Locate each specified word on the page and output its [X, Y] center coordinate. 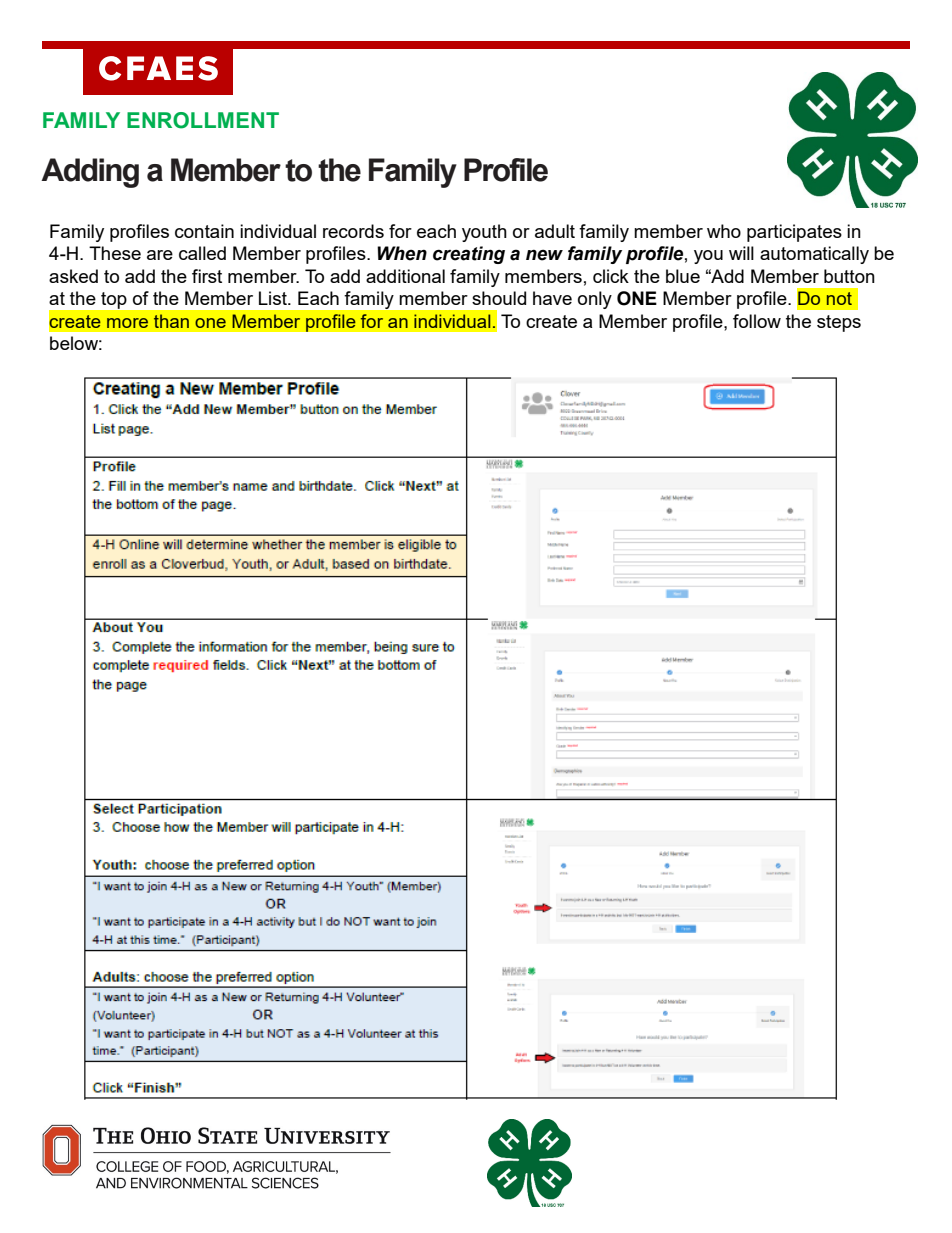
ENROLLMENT [203, 120]
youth [484, 233]
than [171, 321]
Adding [90, 173]
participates [794, 233]
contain [204, 231]
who [724, 231]
